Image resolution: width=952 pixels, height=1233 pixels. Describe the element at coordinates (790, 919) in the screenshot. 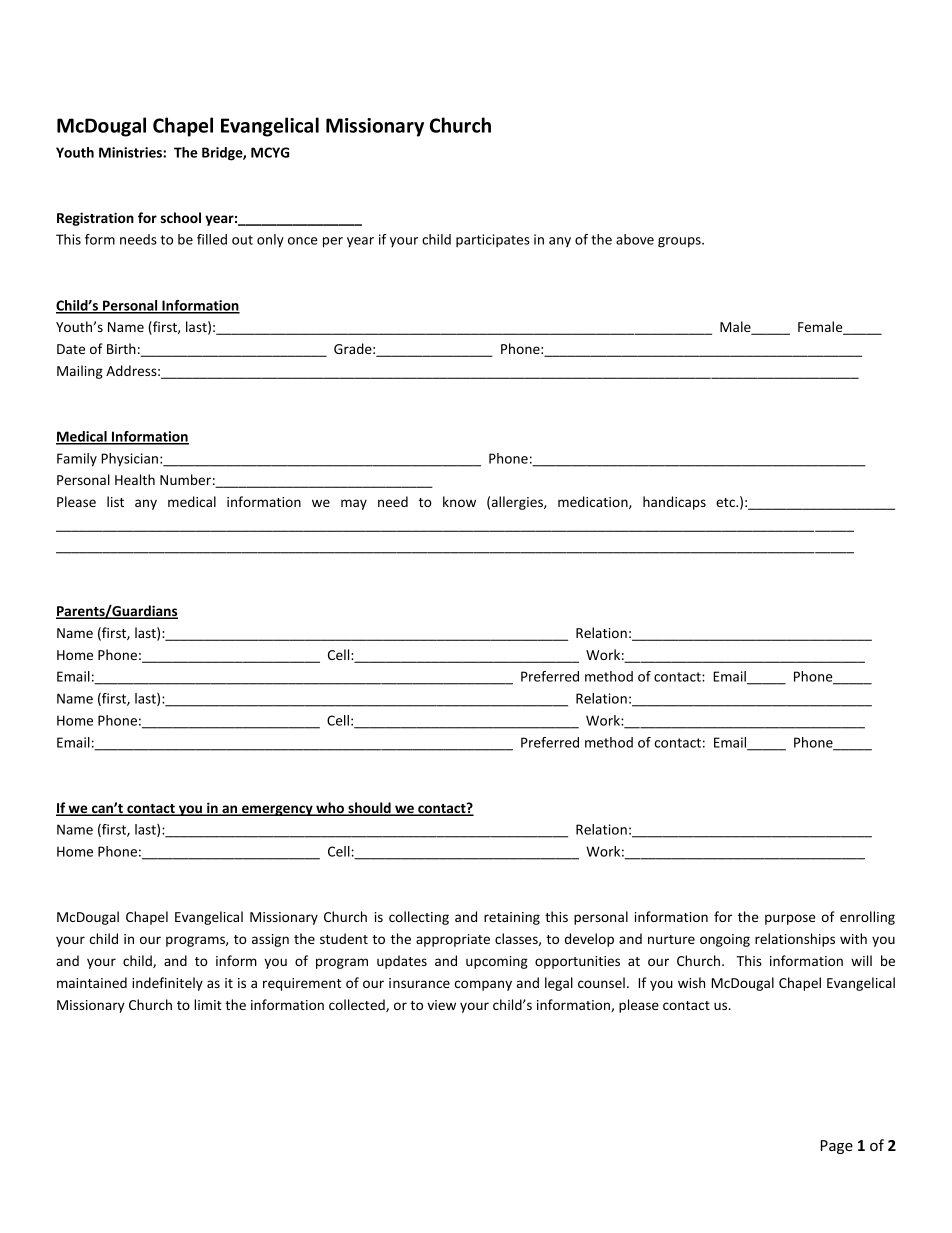

I see `purpose` at that location.
